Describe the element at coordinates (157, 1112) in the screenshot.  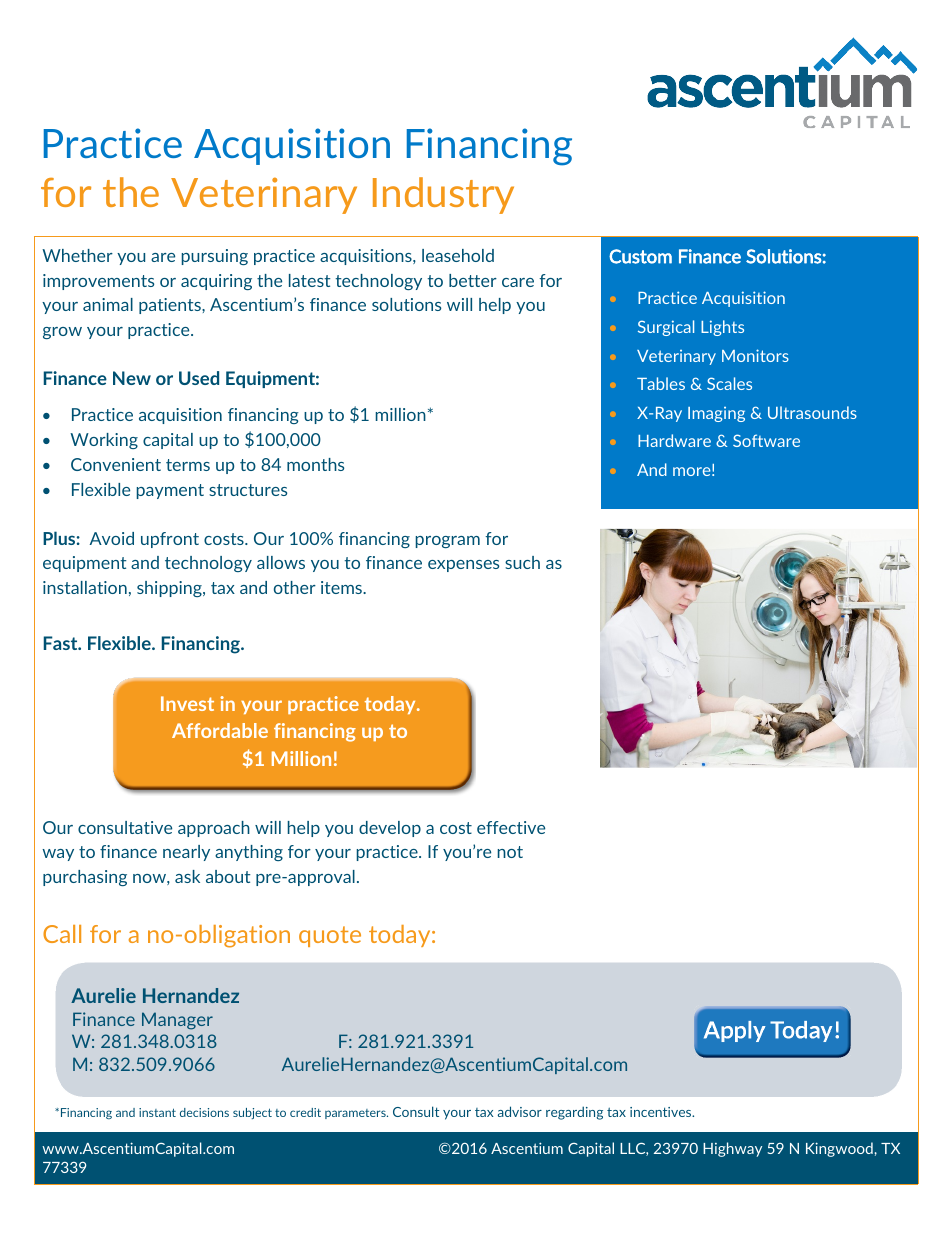
I see `instant` at that location.
